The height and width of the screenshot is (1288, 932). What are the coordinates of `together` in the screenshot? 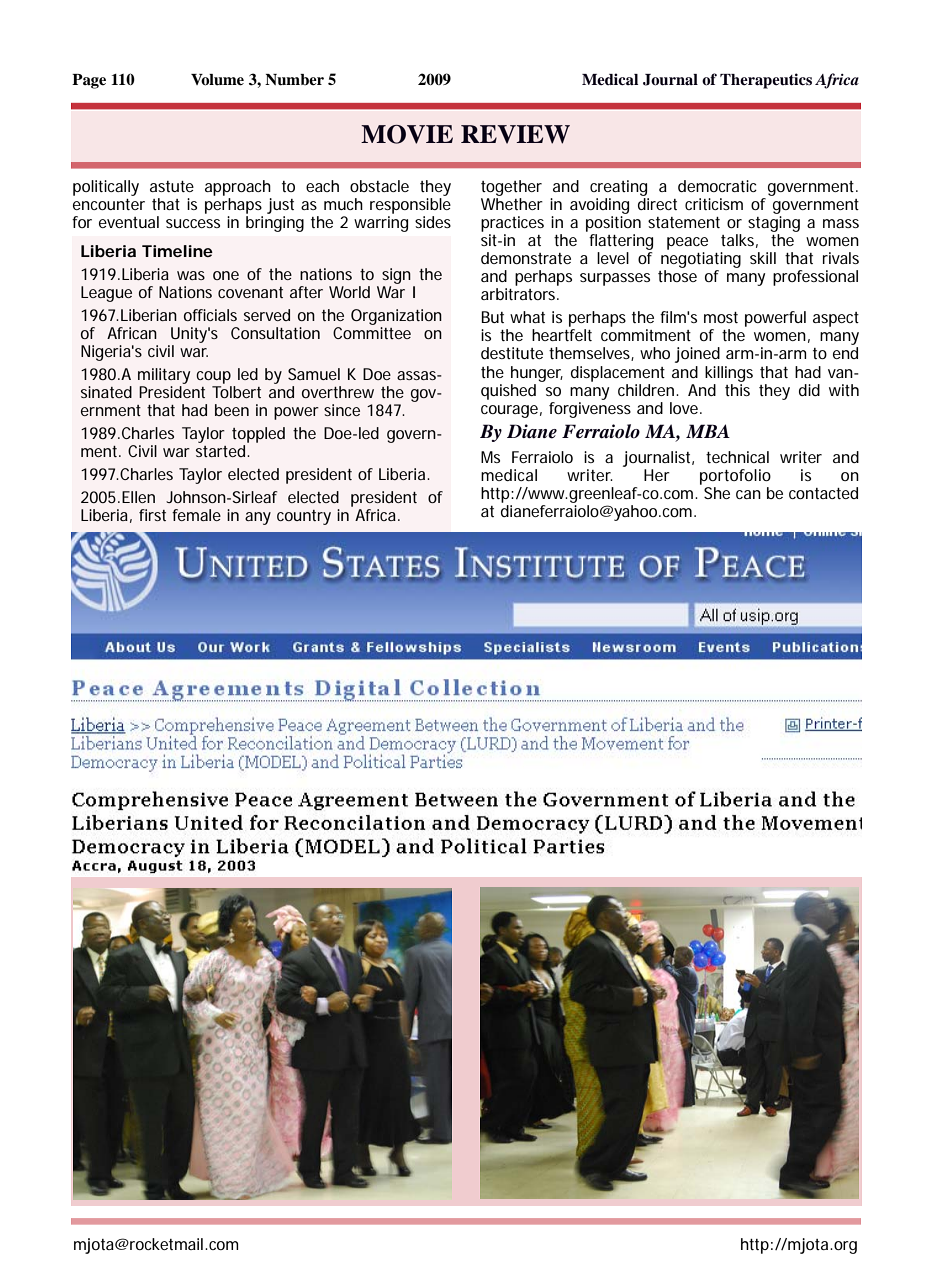 It's located at (511, 188).
